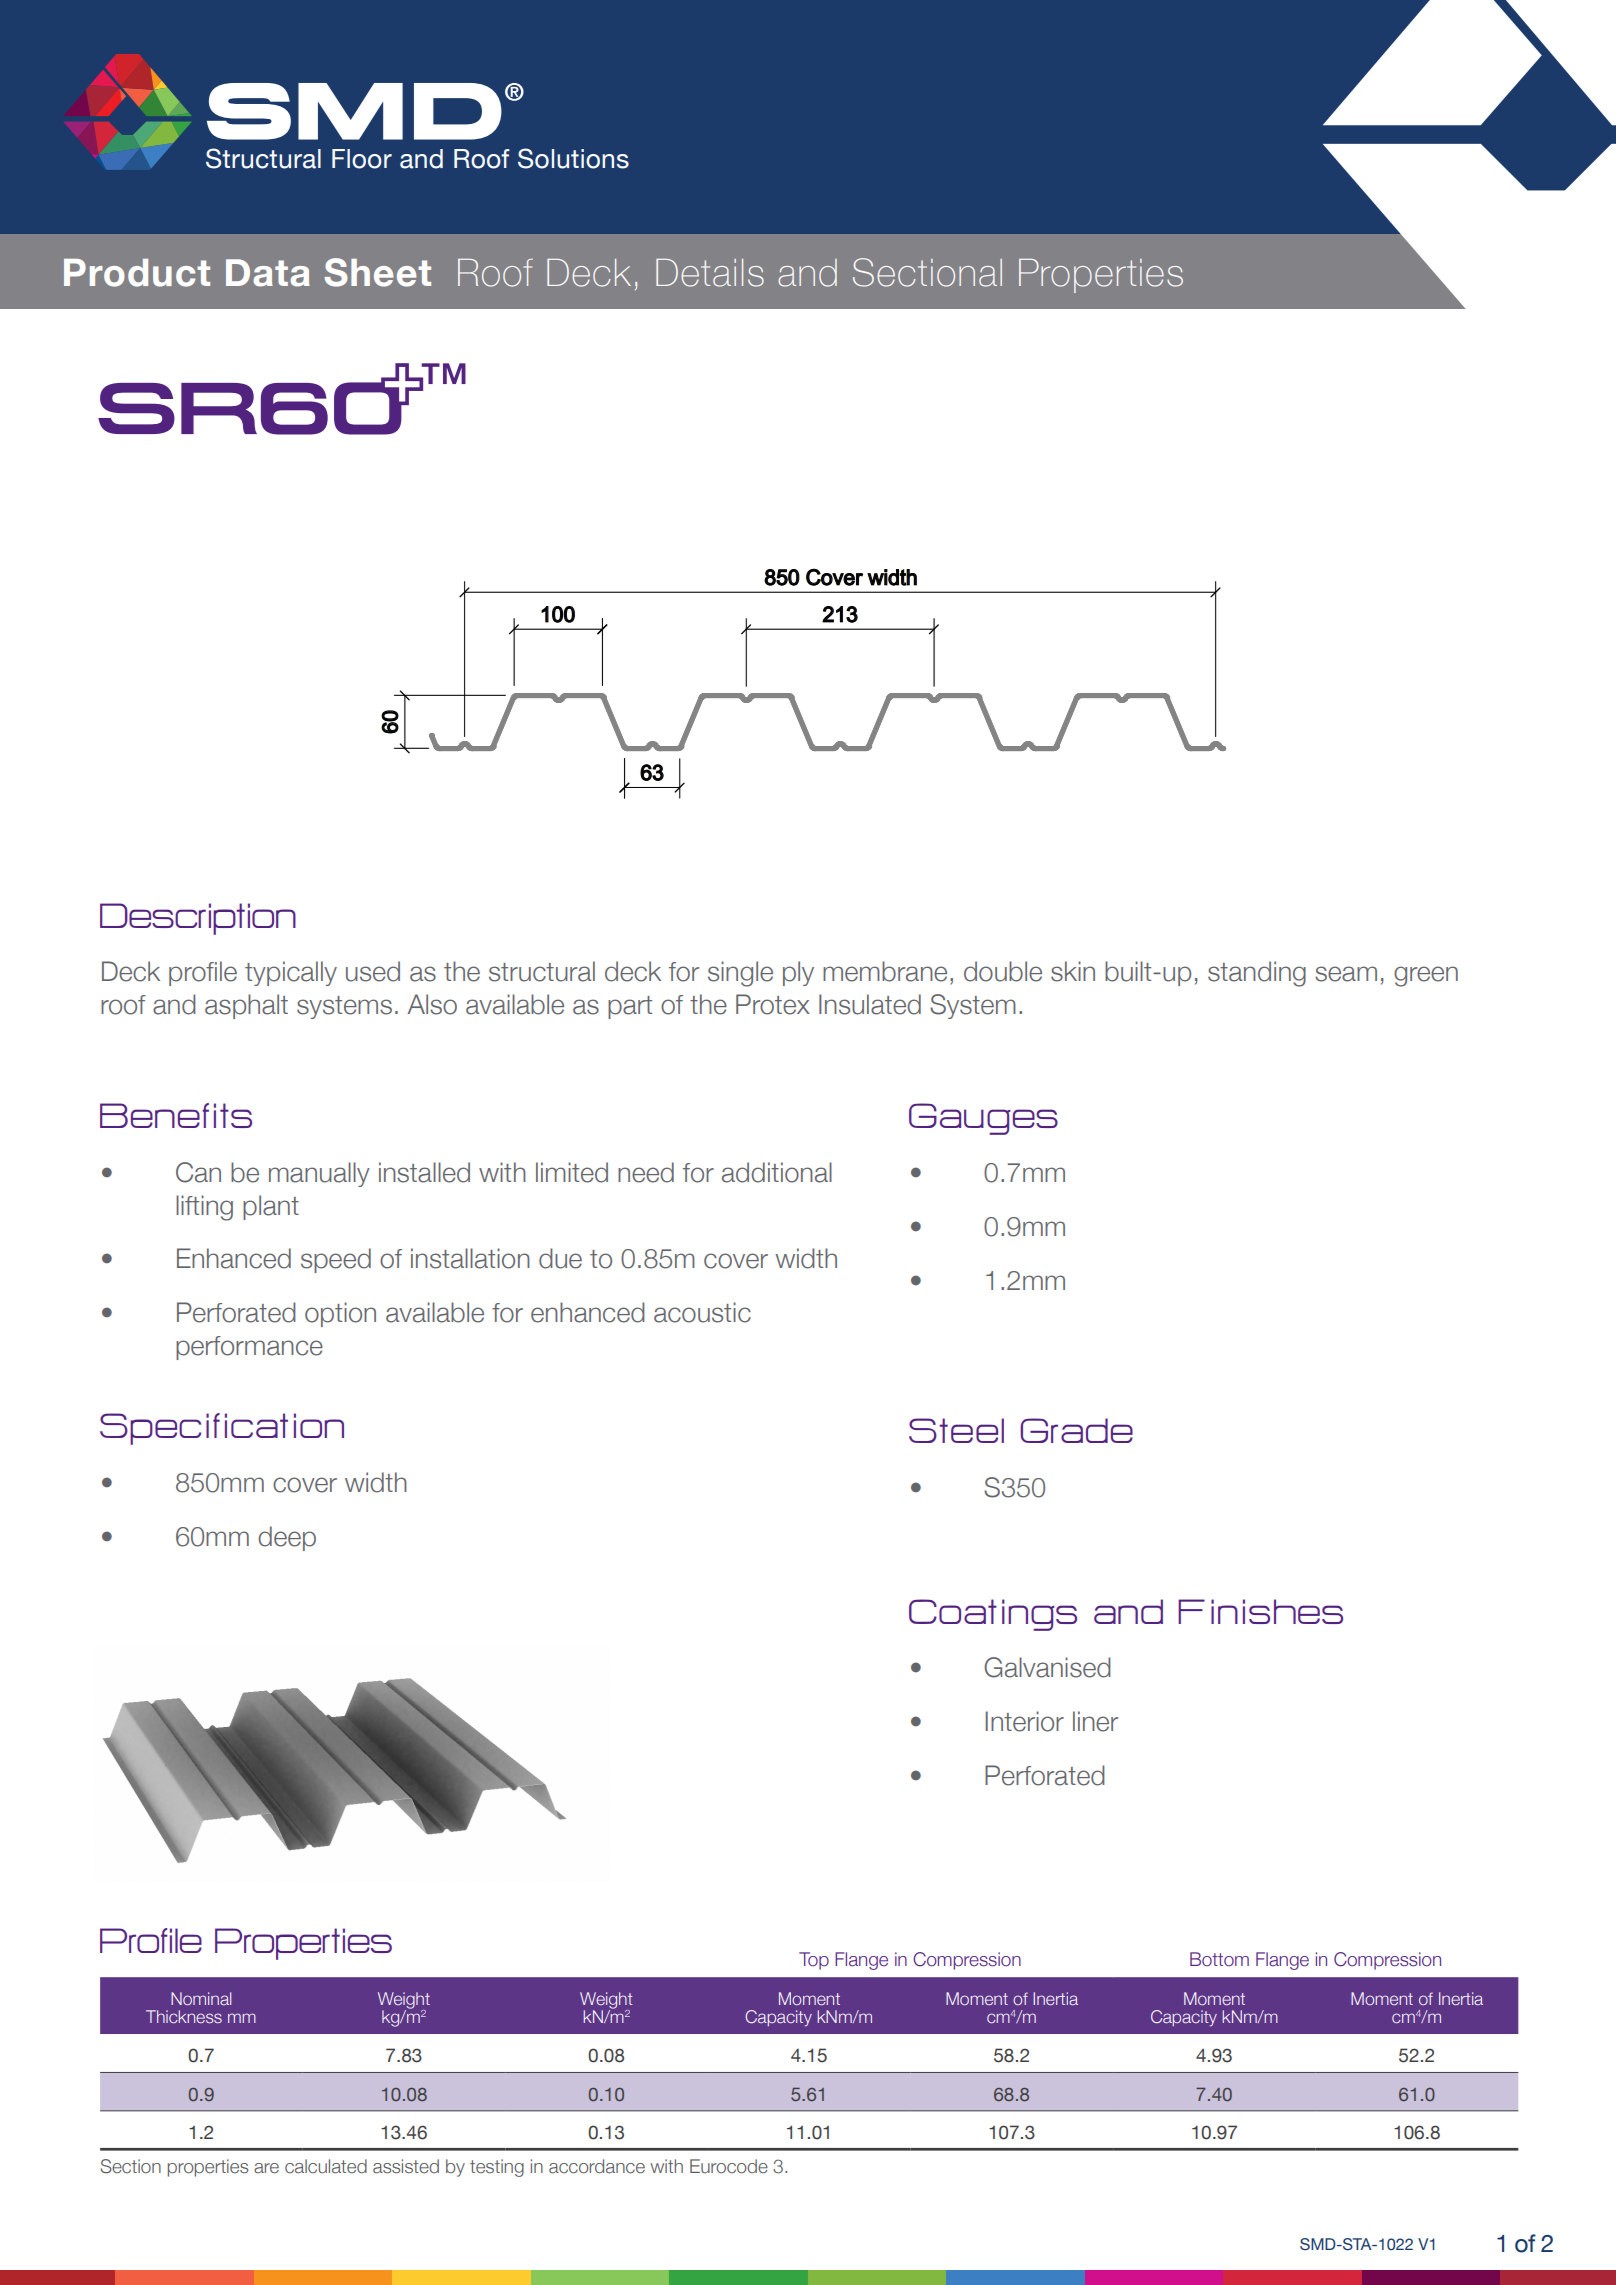 The width and height of the screenshot is (1616, 2285). I want to click on Solutions, so click(573, 158).
